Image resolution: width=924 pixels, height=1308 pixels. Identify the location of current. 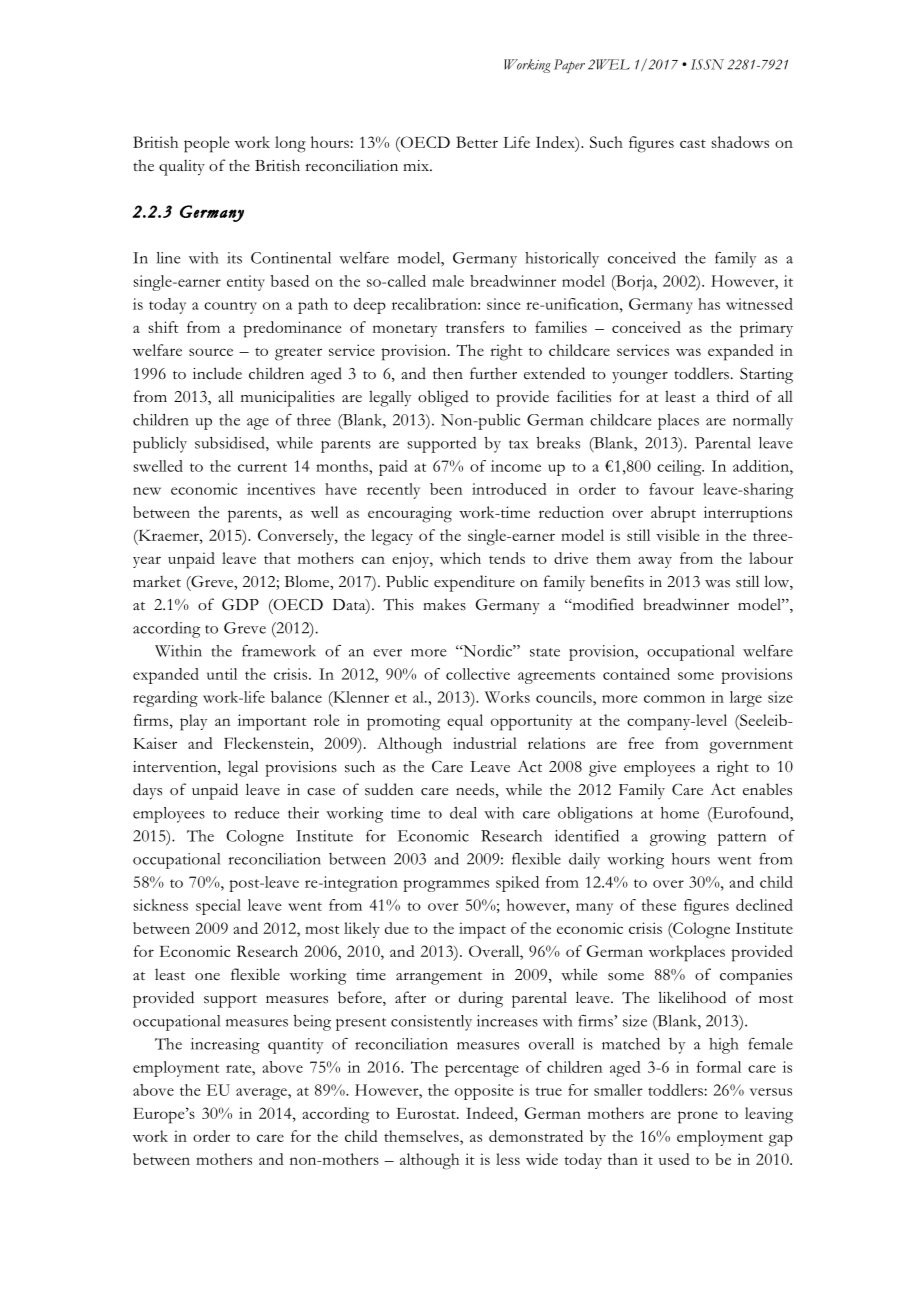
(262, 467).
